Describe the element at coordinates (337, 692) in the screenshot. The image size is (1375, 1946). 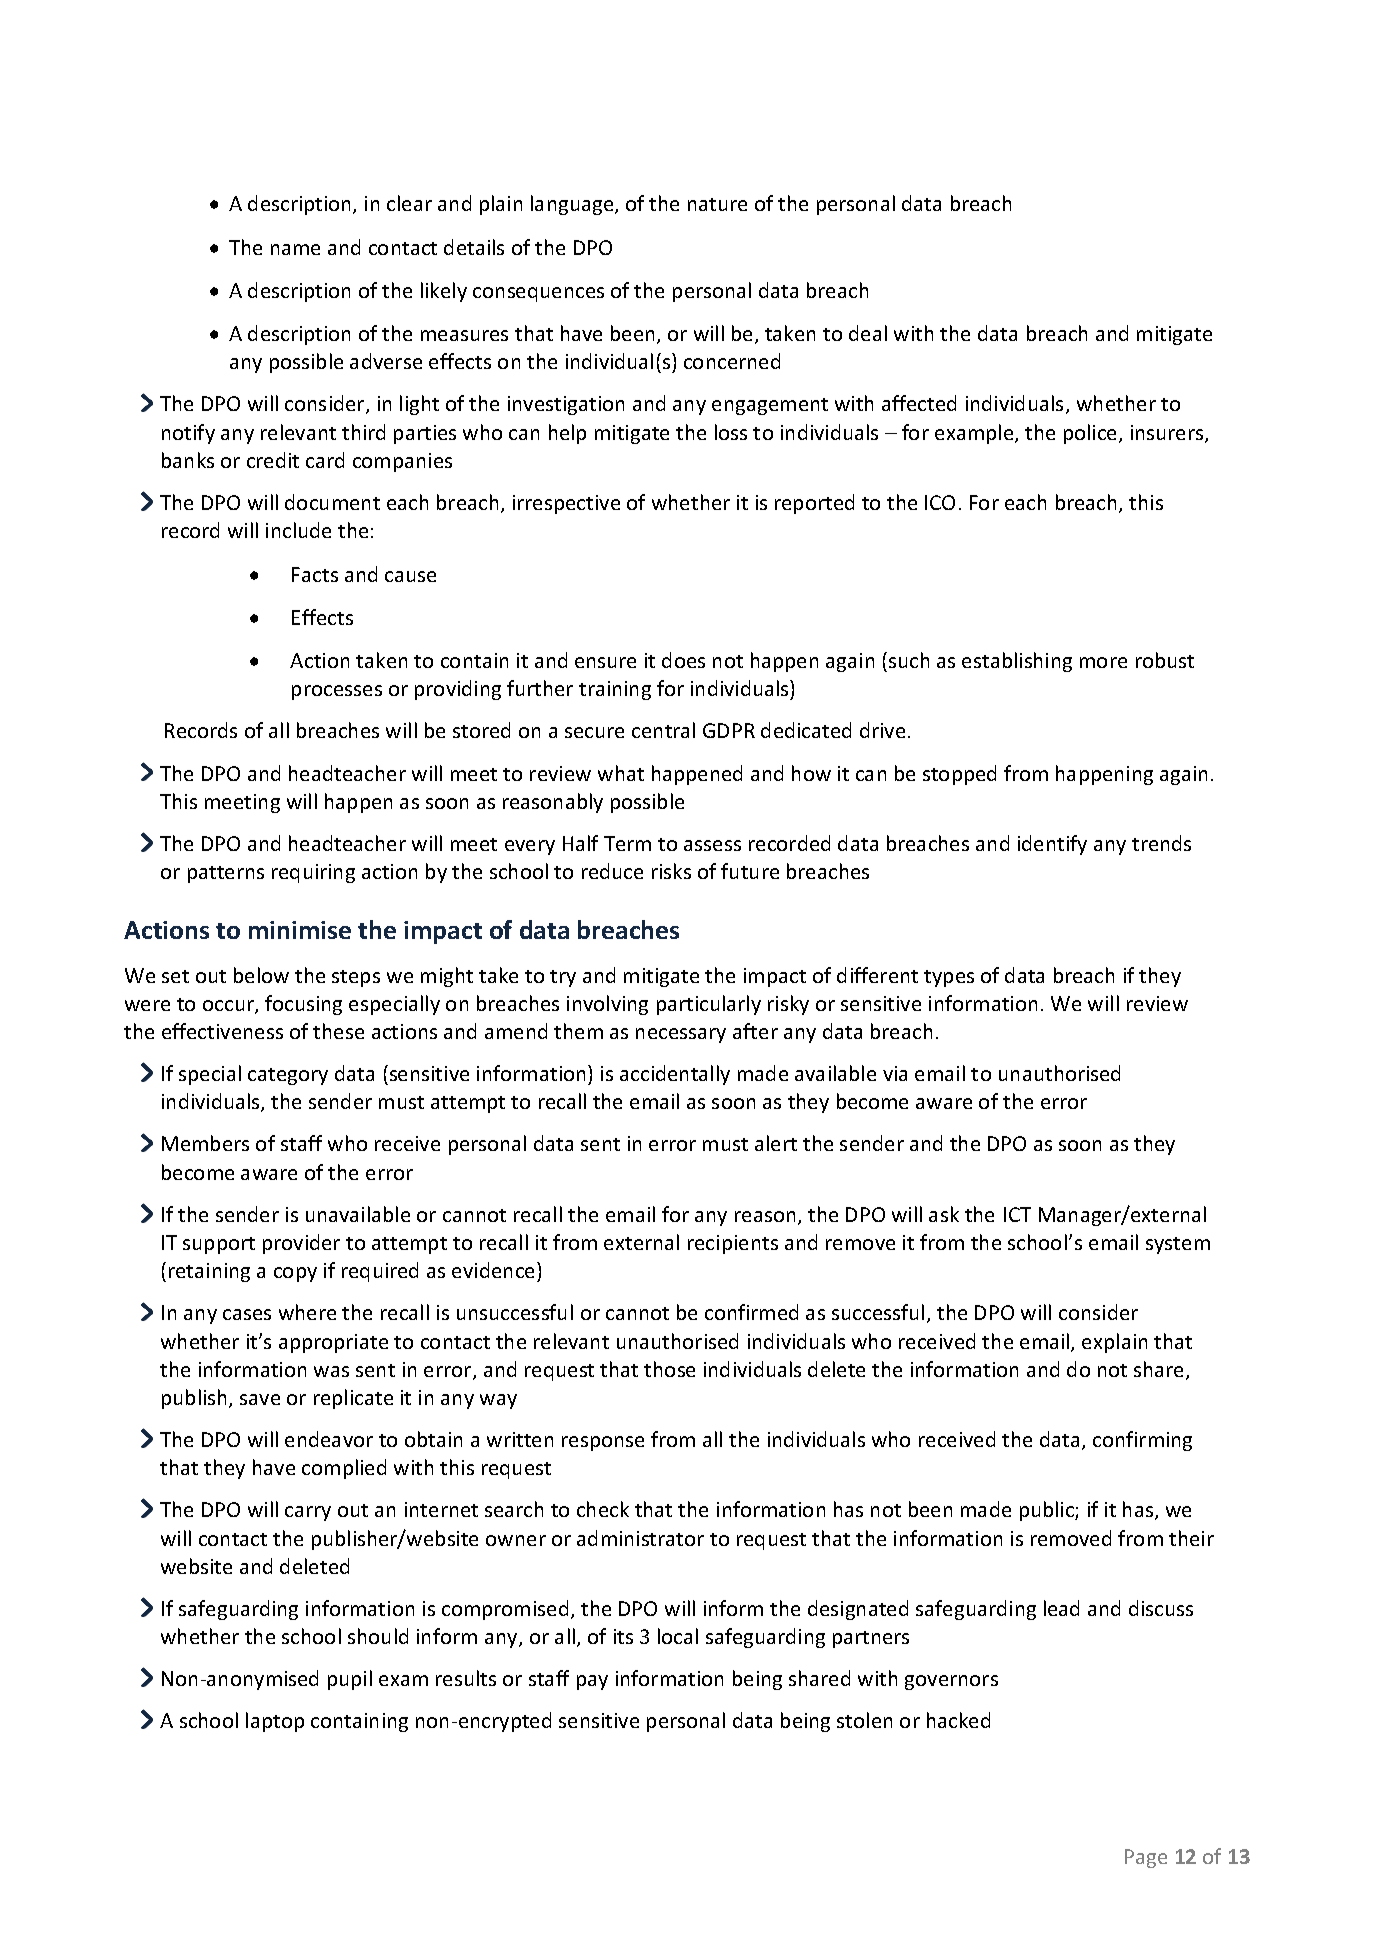
I see `processes` at that location.
